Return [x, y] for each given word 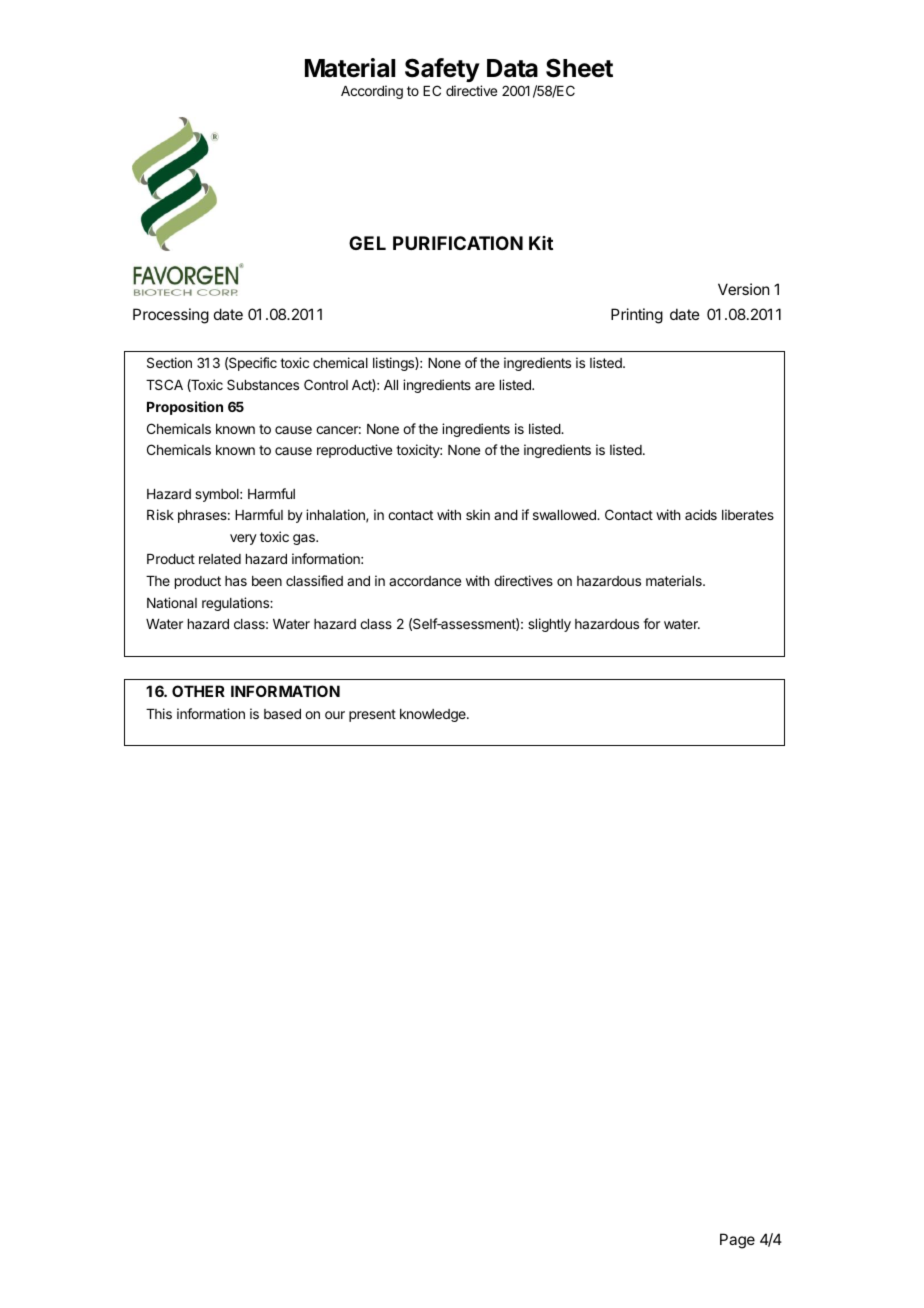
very [243, 539]
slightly [549, 625]
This [159, 713]
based [282, 714]
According [372, 92]
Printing [637, 316]
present [372, 715]
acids [701, 514]
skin [478, 514]
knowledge [434, 715]
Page [737, 1241]
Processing [171, 316]
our [335, 715]
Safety [442, 72]
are [485, 386]
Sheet [579, 68]
